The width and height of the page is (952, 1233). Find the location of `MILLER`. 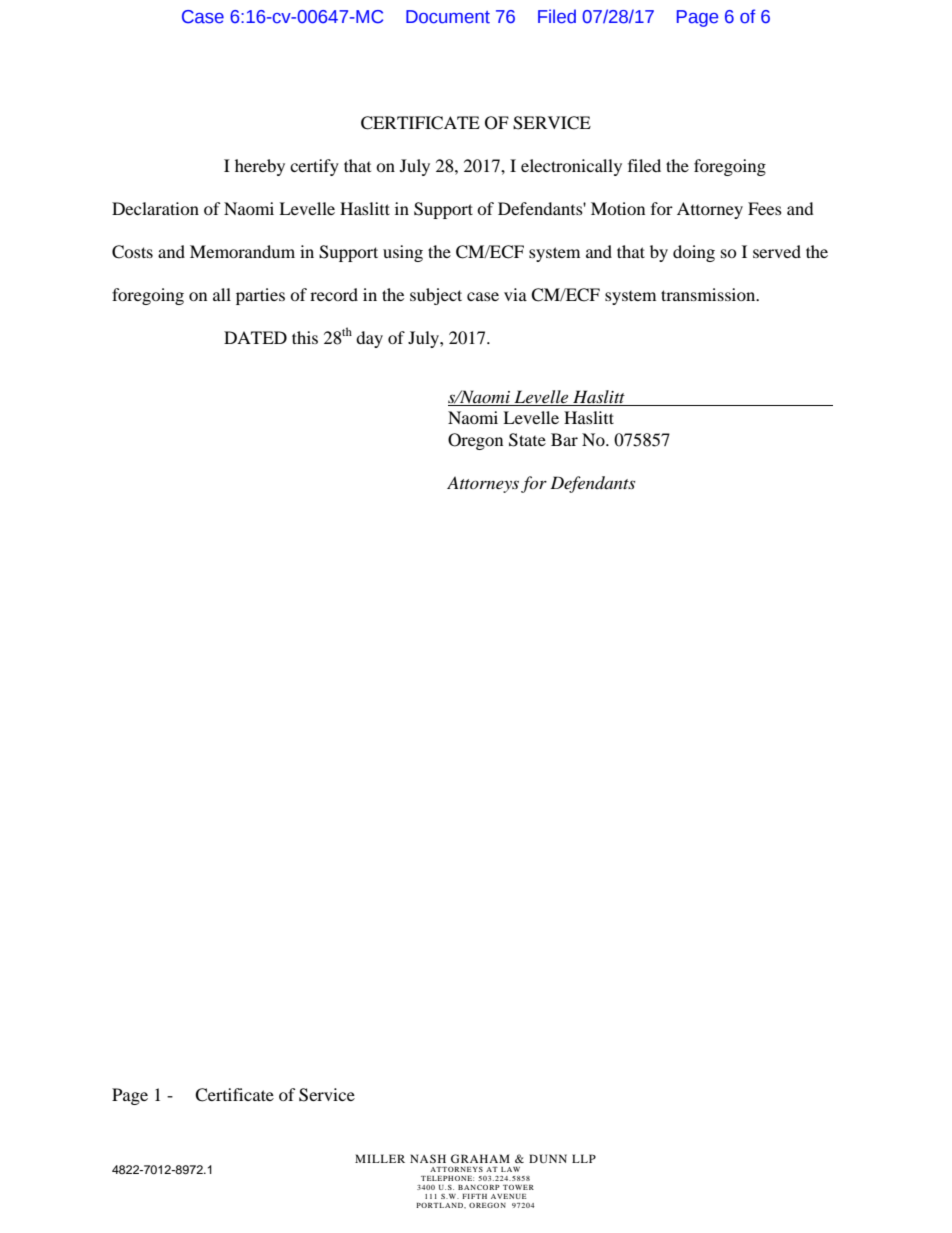

MILLER is located at coordinates (380, 1158).
